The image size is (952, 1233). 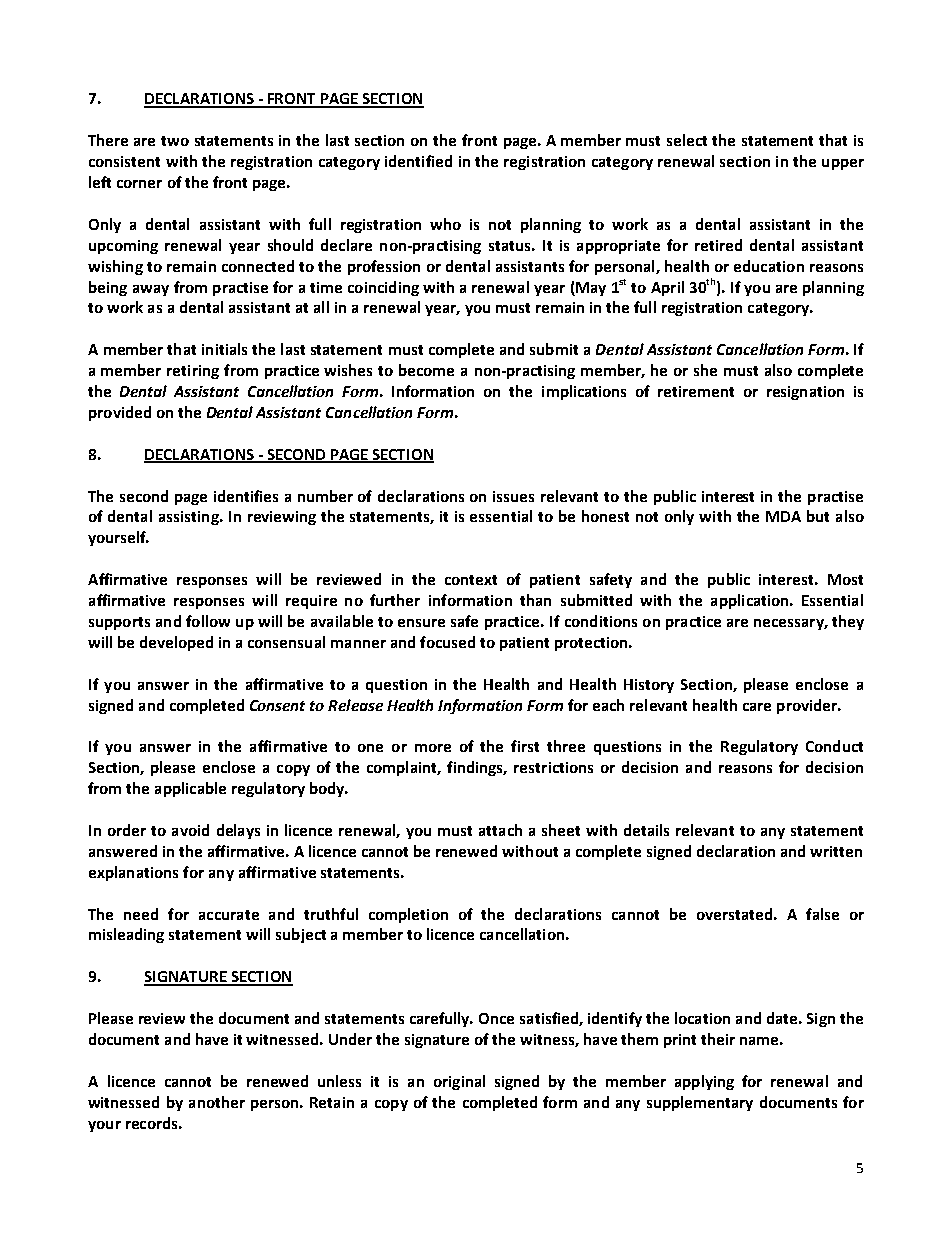 What do you see at coordinates (459, 1082) in the screenshot?
I see `original` at bounding box center [459, 1082].
